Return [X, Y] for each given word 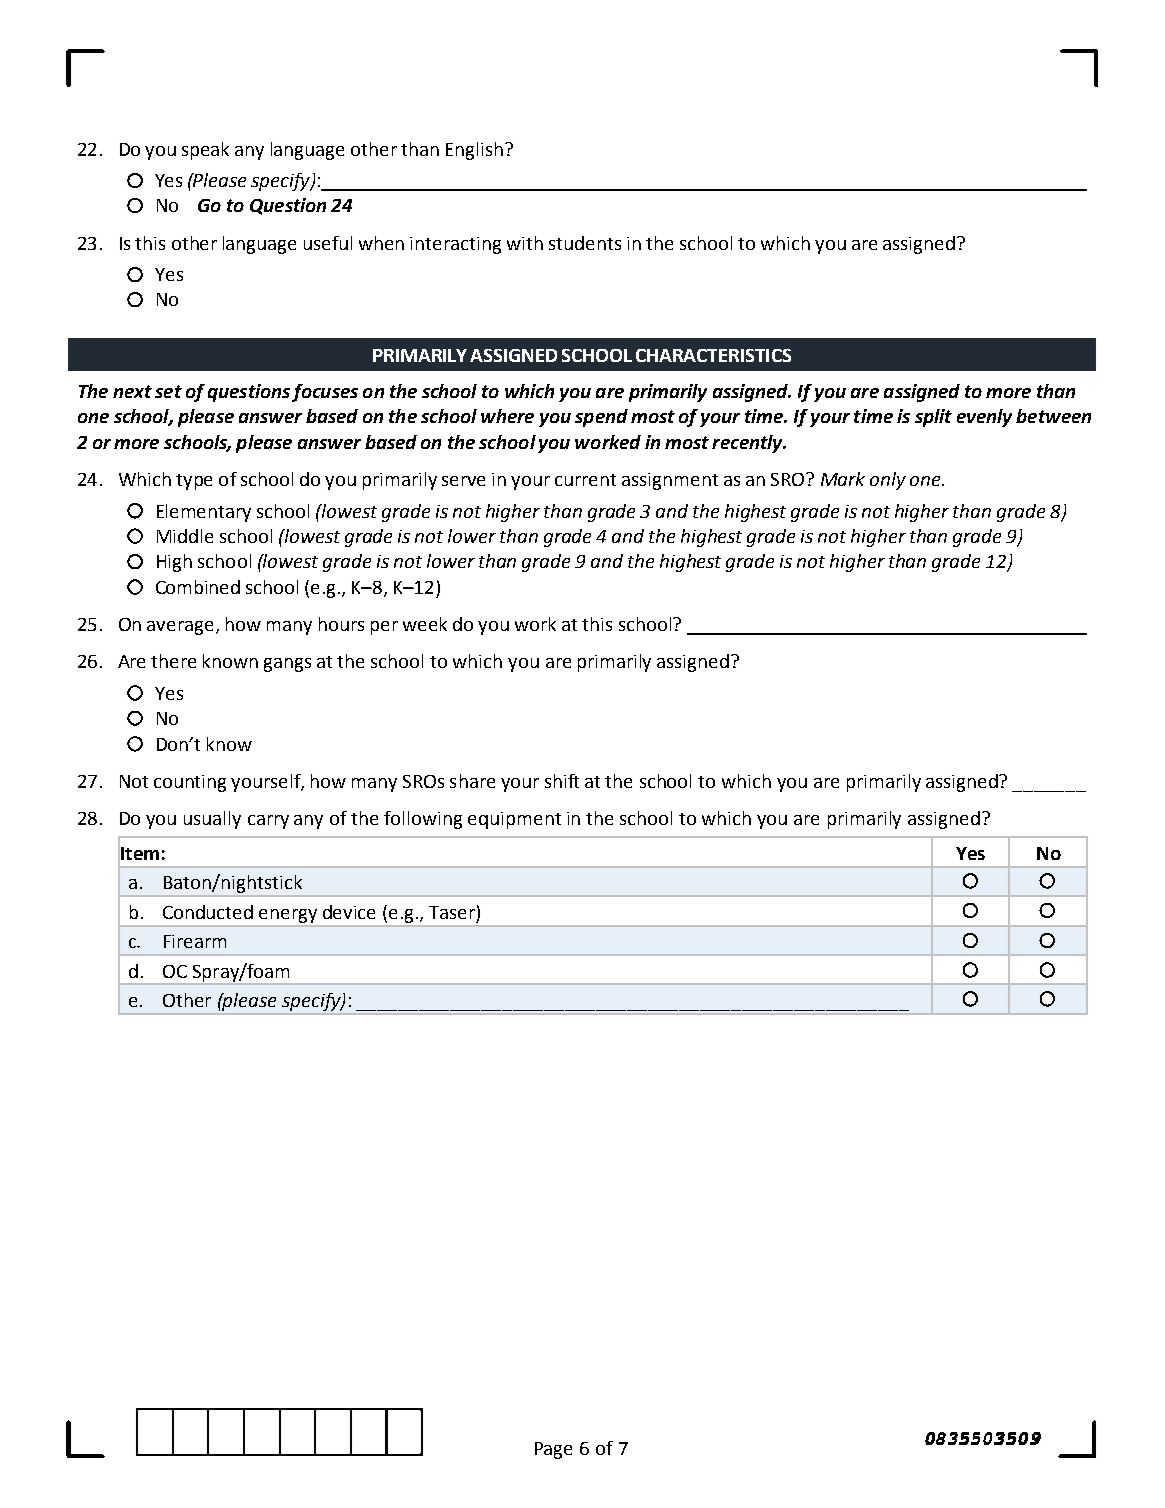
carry [268, 822]
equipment [514, 820]
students [585, 243]
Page [553, 1450]
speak [205, 151]
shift [562, 781]
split [933, 418]
